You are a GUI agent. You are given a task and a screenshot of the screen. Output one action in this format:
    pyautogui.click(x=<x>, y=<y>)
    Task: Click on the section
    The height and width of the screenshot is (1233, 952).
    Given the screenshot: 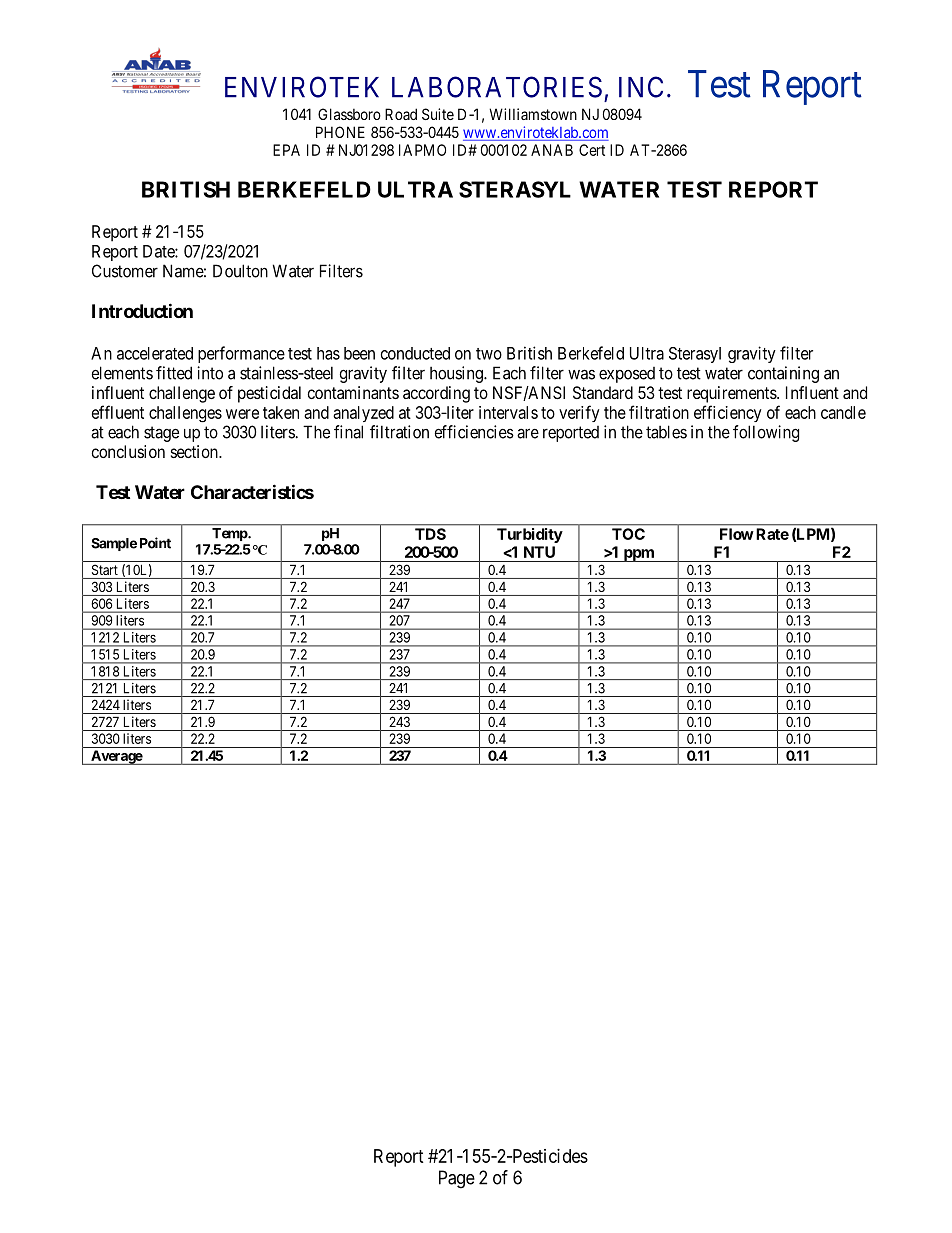 What is the action you would take?
    pyautogui.click(x=195, y=451)
